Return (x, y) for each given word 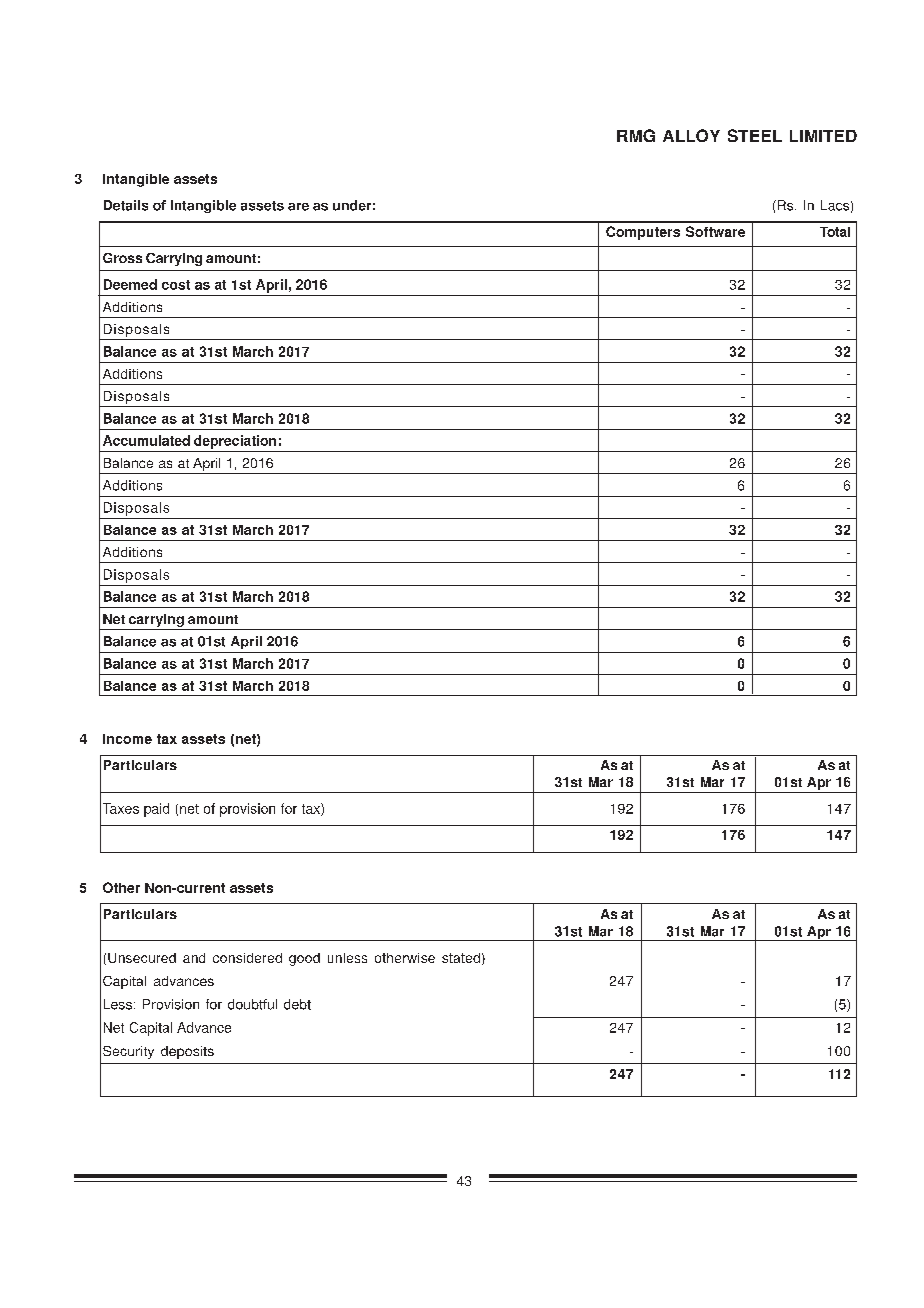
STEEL (755, 135)
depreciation (235, 442)
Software (715, 231)
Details (126, 205)
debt (297, 1004)
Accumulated (146, 440)
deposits (187, 1052)
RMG (636, 135)
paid (156, 810)
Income (127, 739)
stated (461, 958)
